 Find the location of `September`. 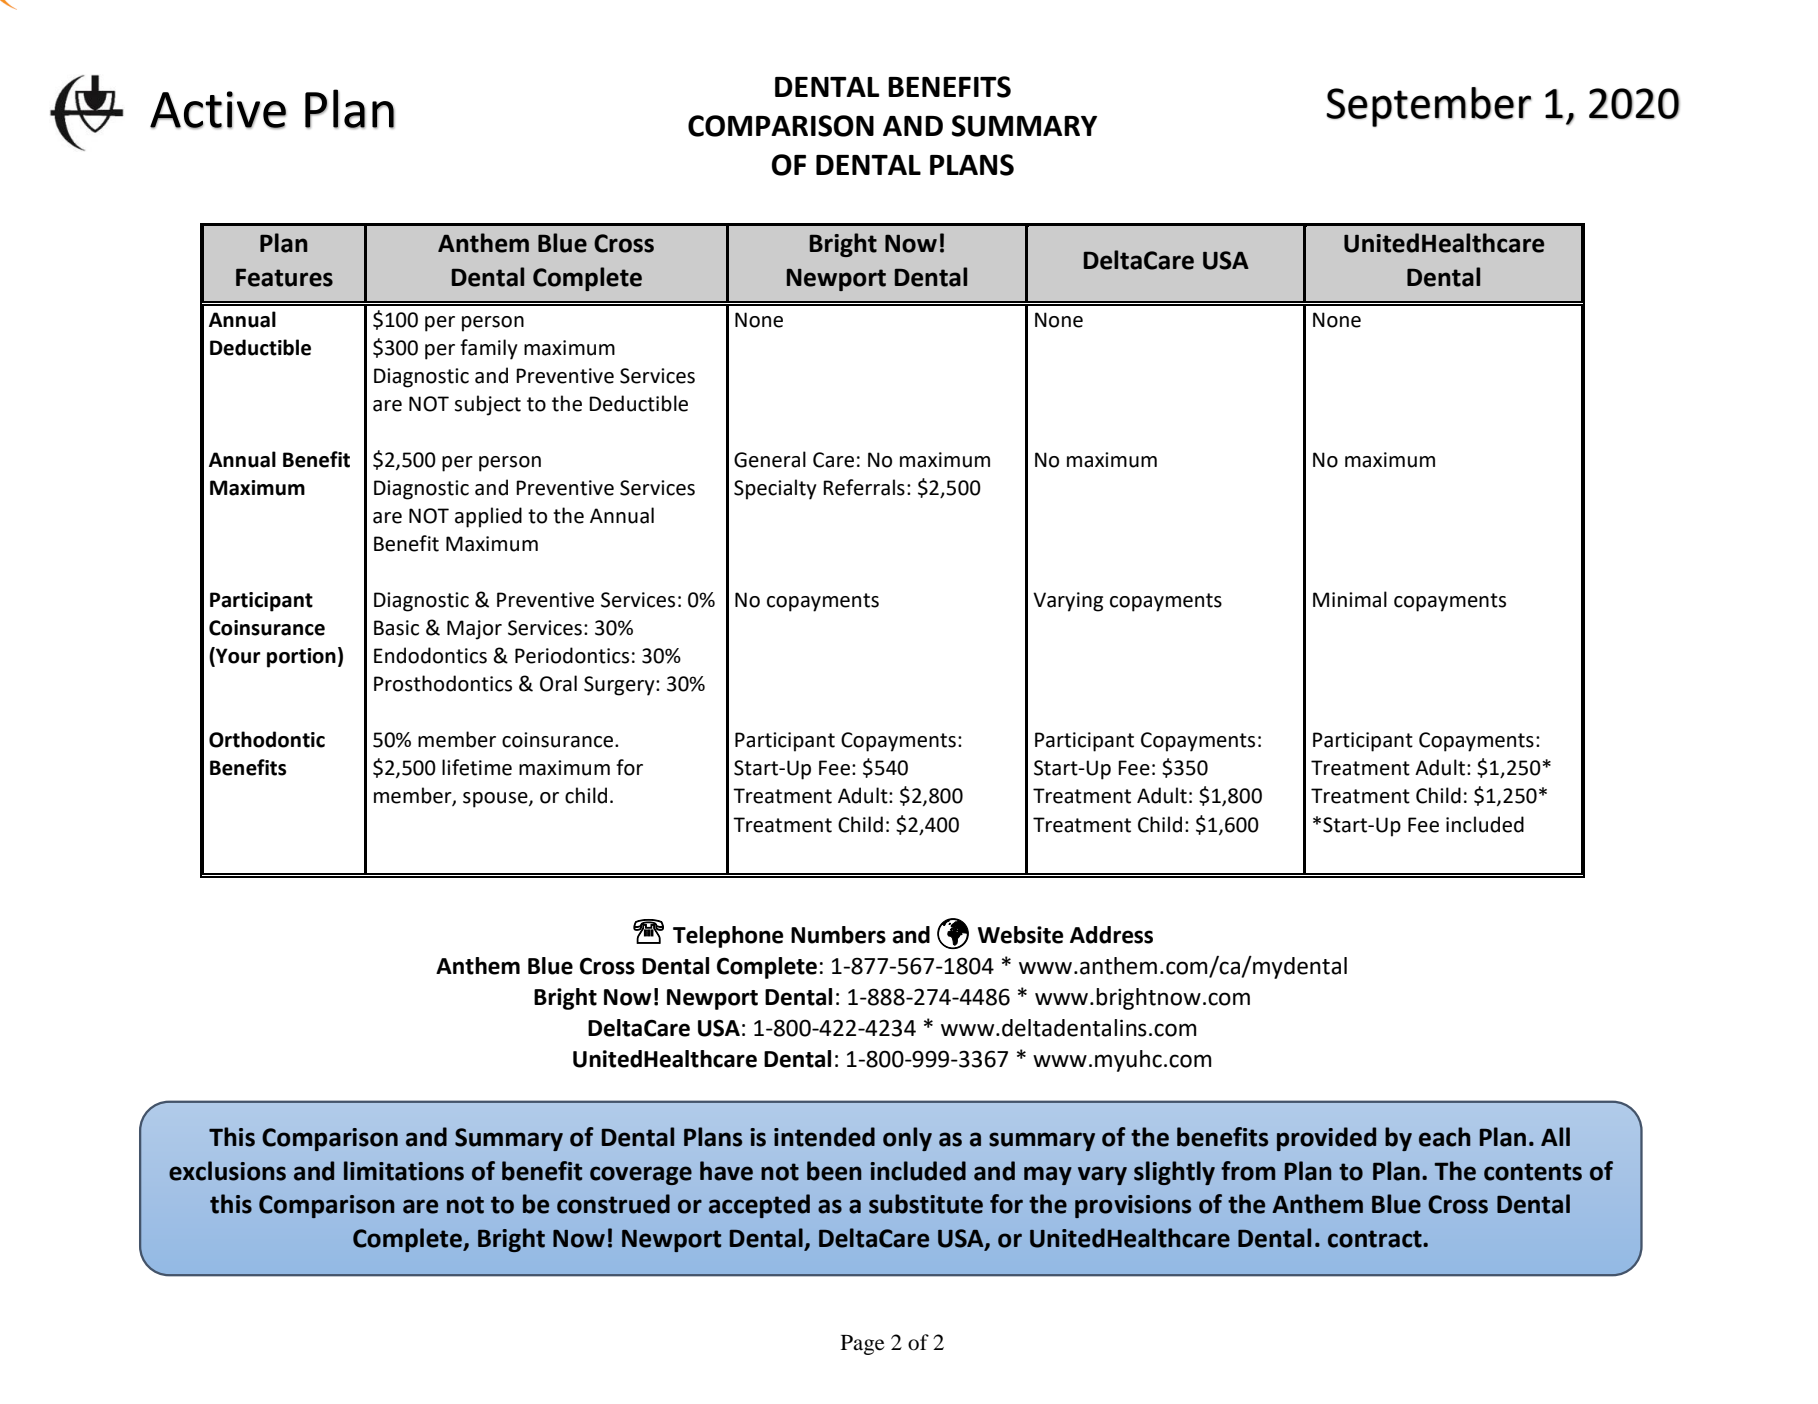

September is located at coordinates (1429, 107).
